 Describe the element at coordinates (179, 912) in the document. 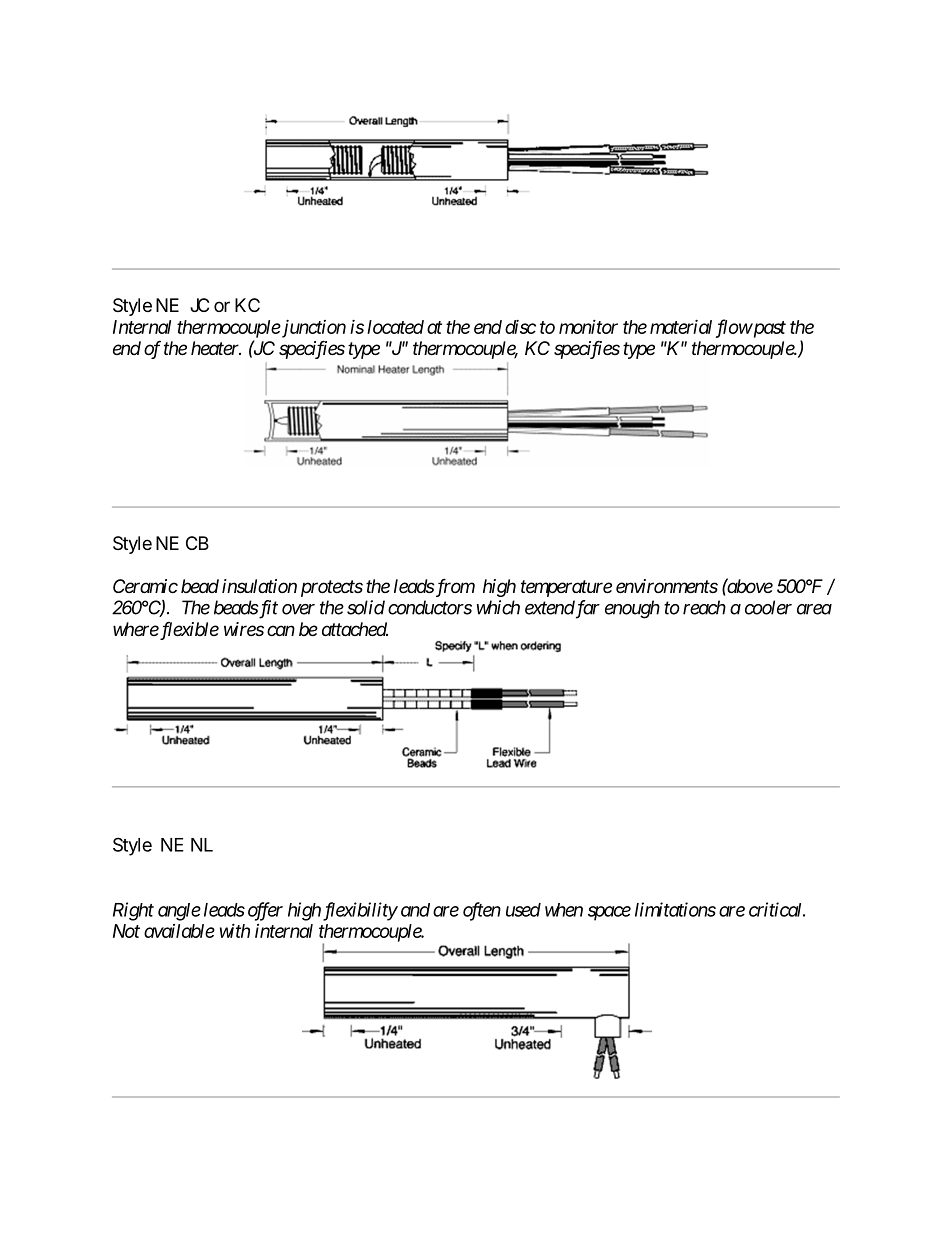

I see `angle` at that location.
